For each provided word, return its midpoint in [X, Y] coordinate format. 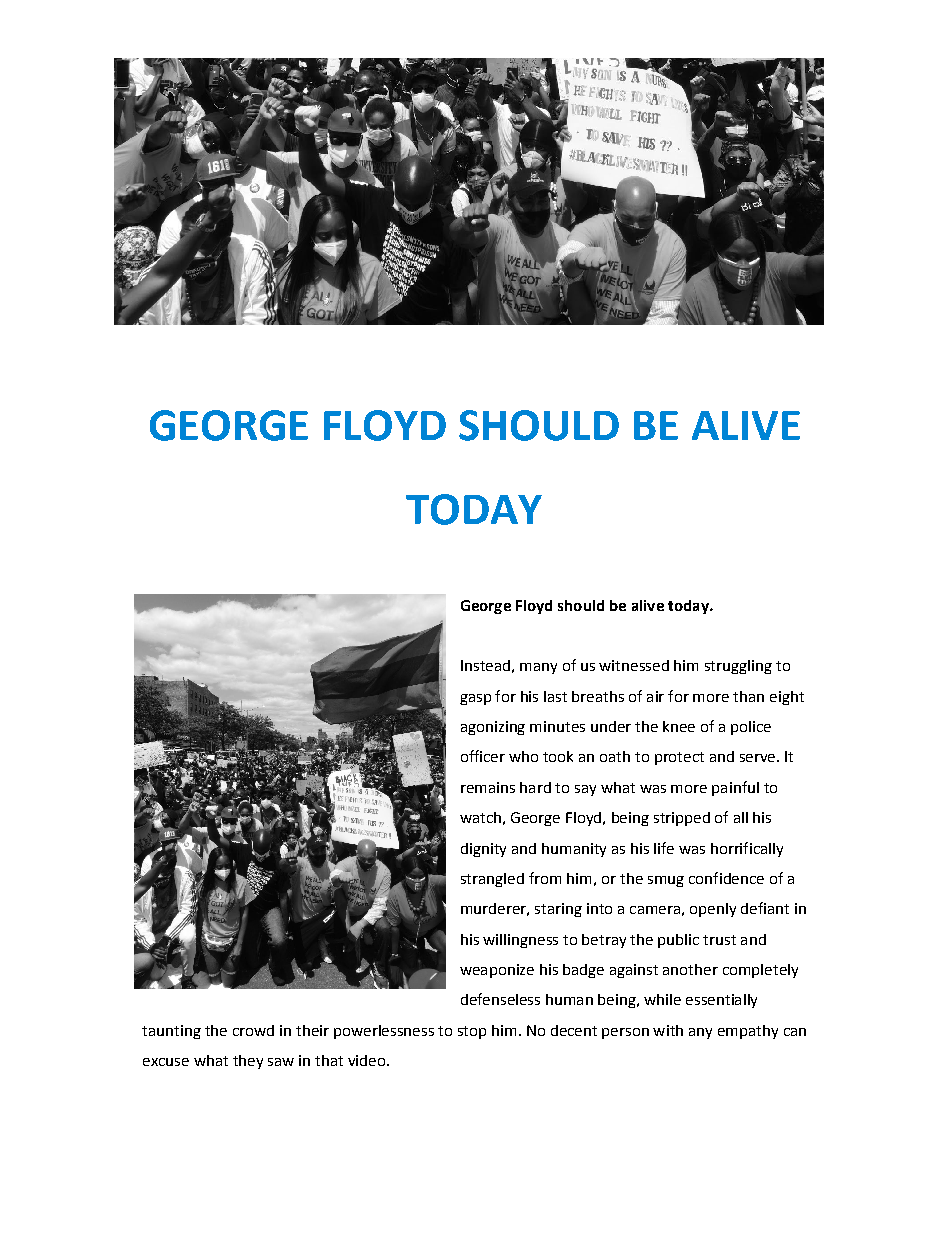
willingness [520, 941]
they [248, 1062]
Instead [485, 665]
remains [488, 787]
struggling [738, 667]
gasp [475, 699]
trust [719, 940]
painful [735, 788]
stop [472, 1032]
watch [480, 817]
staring [558, 910]
